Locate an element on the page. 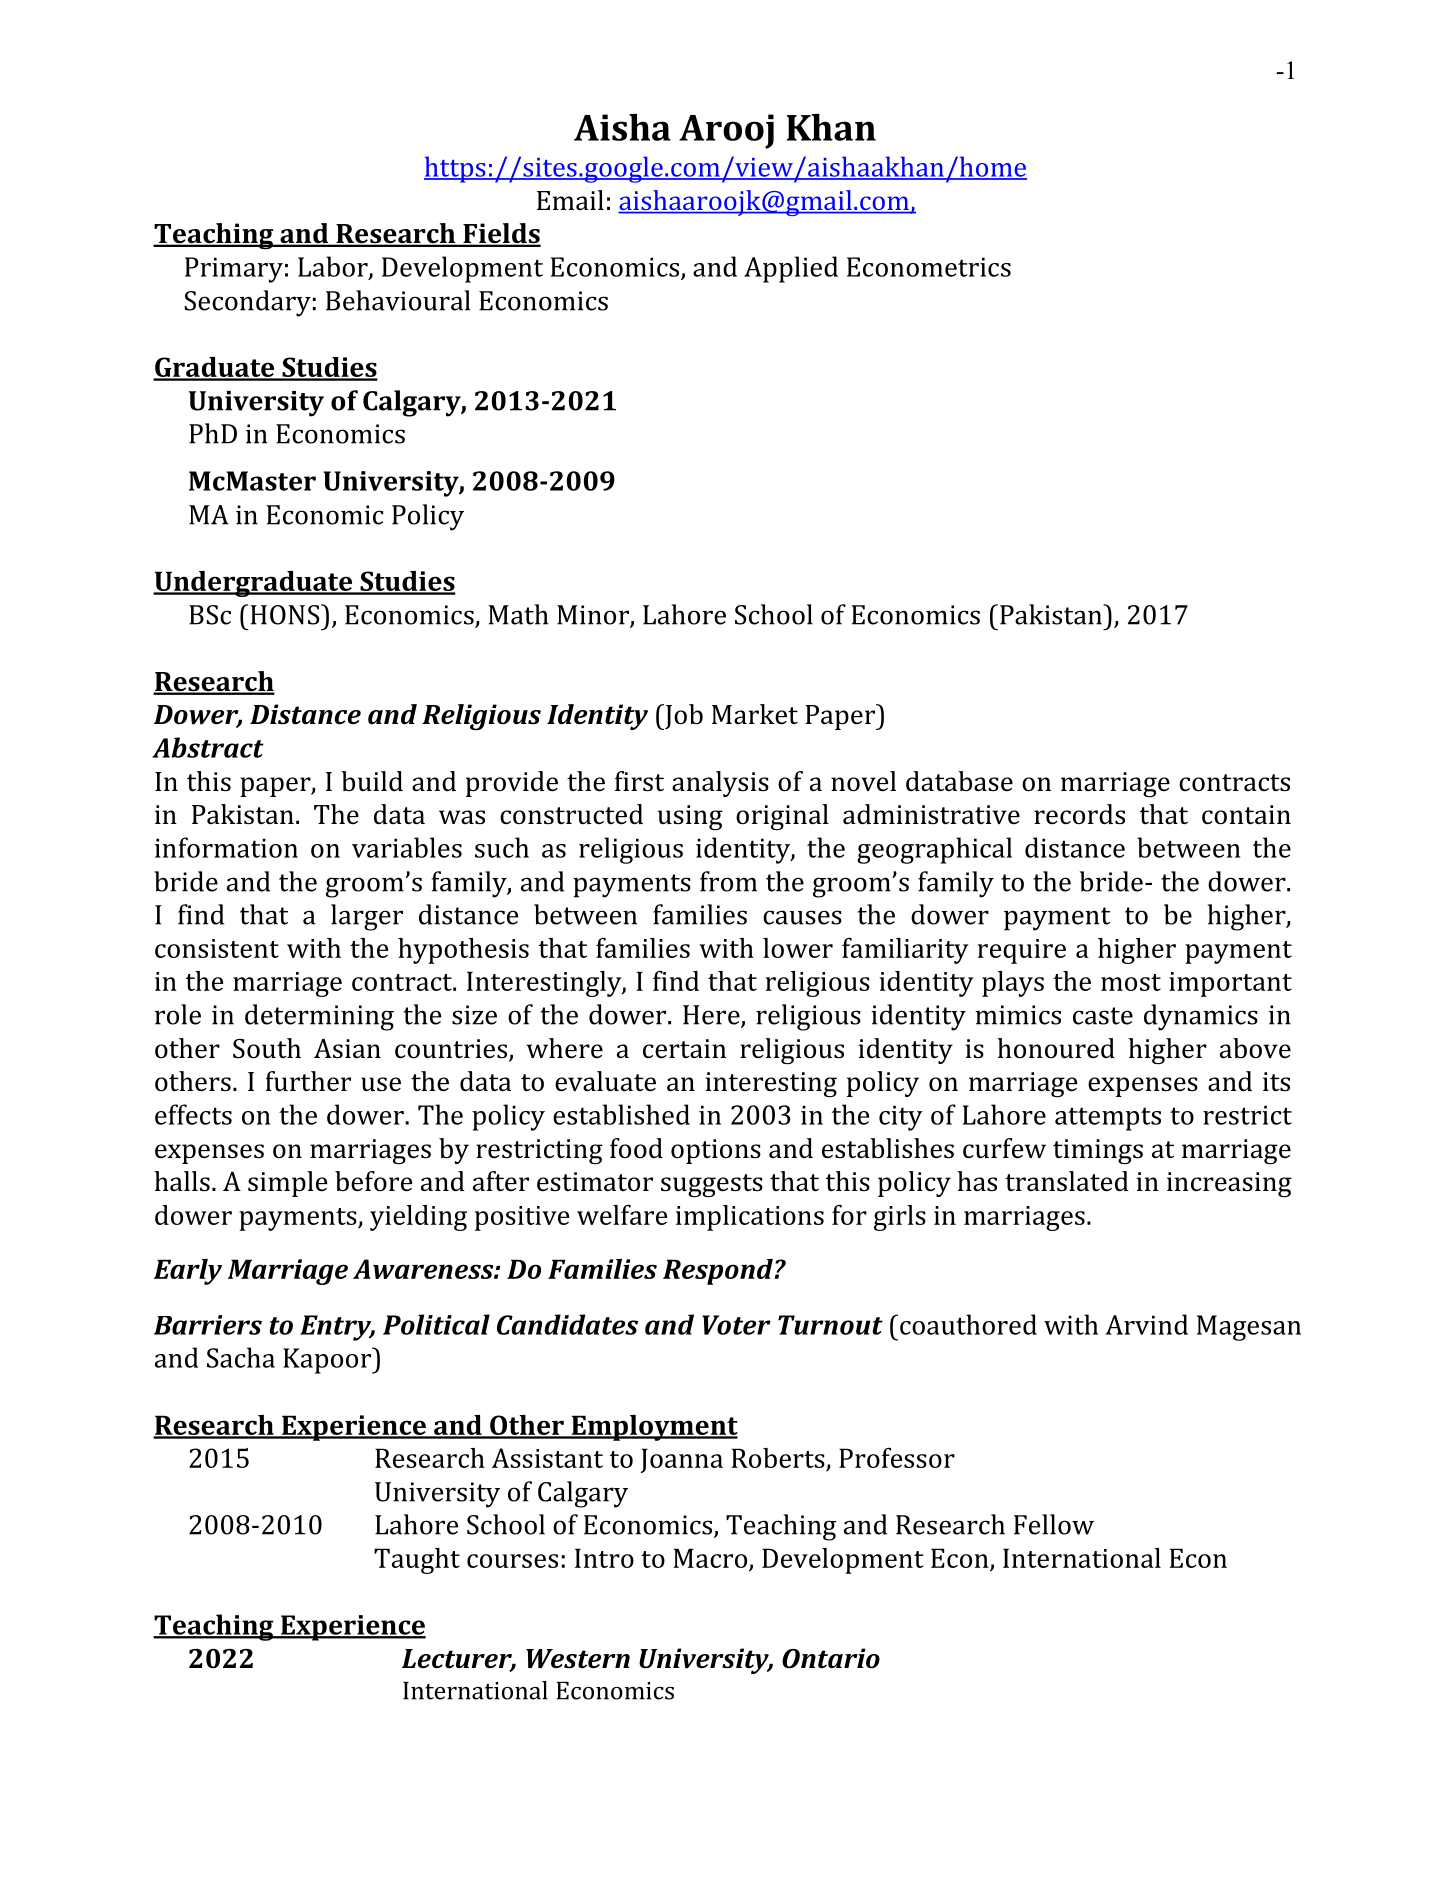 Image resolution: width=1451 pixels, height=1878 pixels. Taught is located at coordinates (417, 1561).
